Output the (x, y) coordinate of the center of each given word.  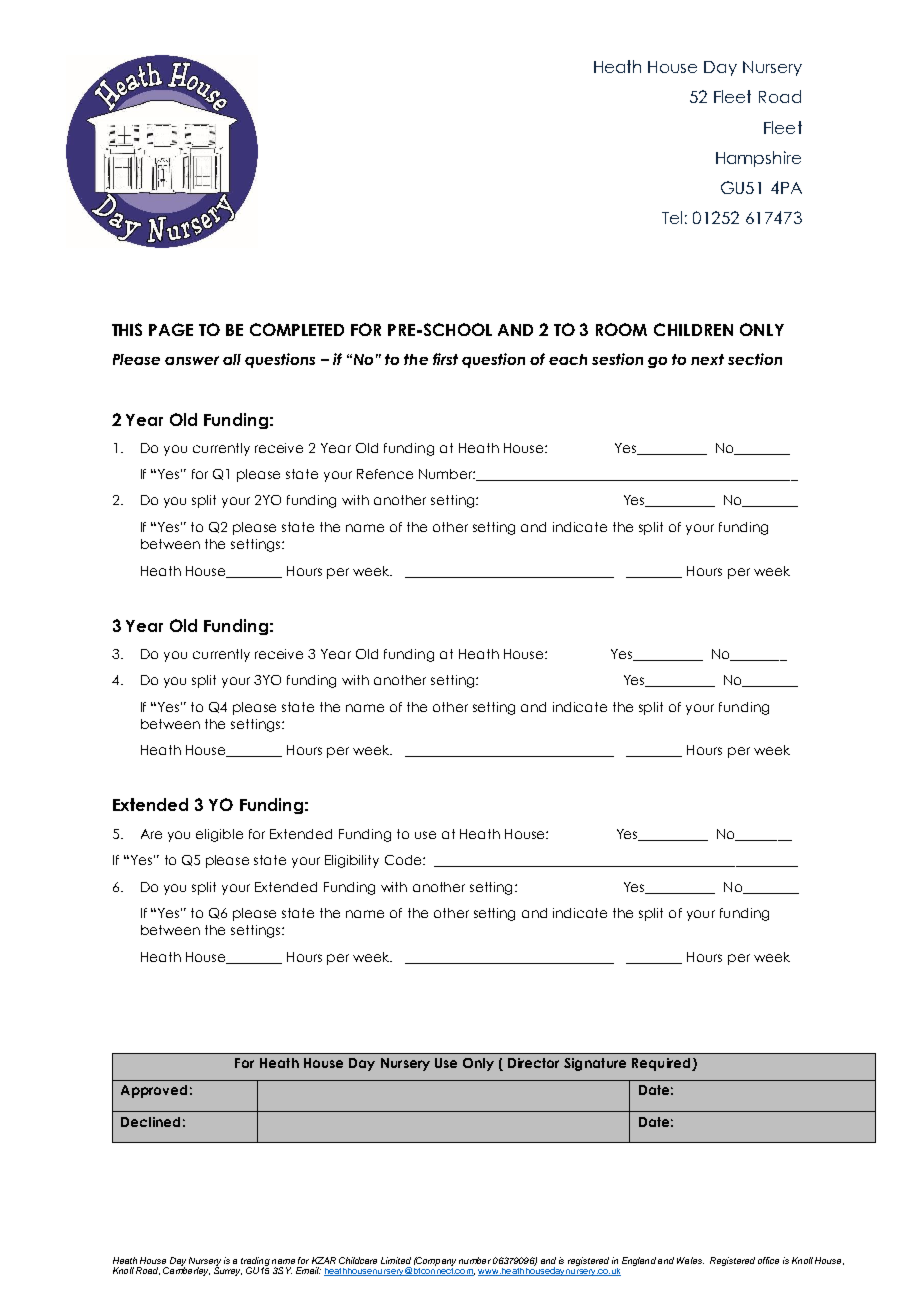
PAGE (171, 329)
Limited (396, 1260)
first (445, 359)
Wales (690, 1260)
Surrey (228, 1270)
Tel (672, 217)
